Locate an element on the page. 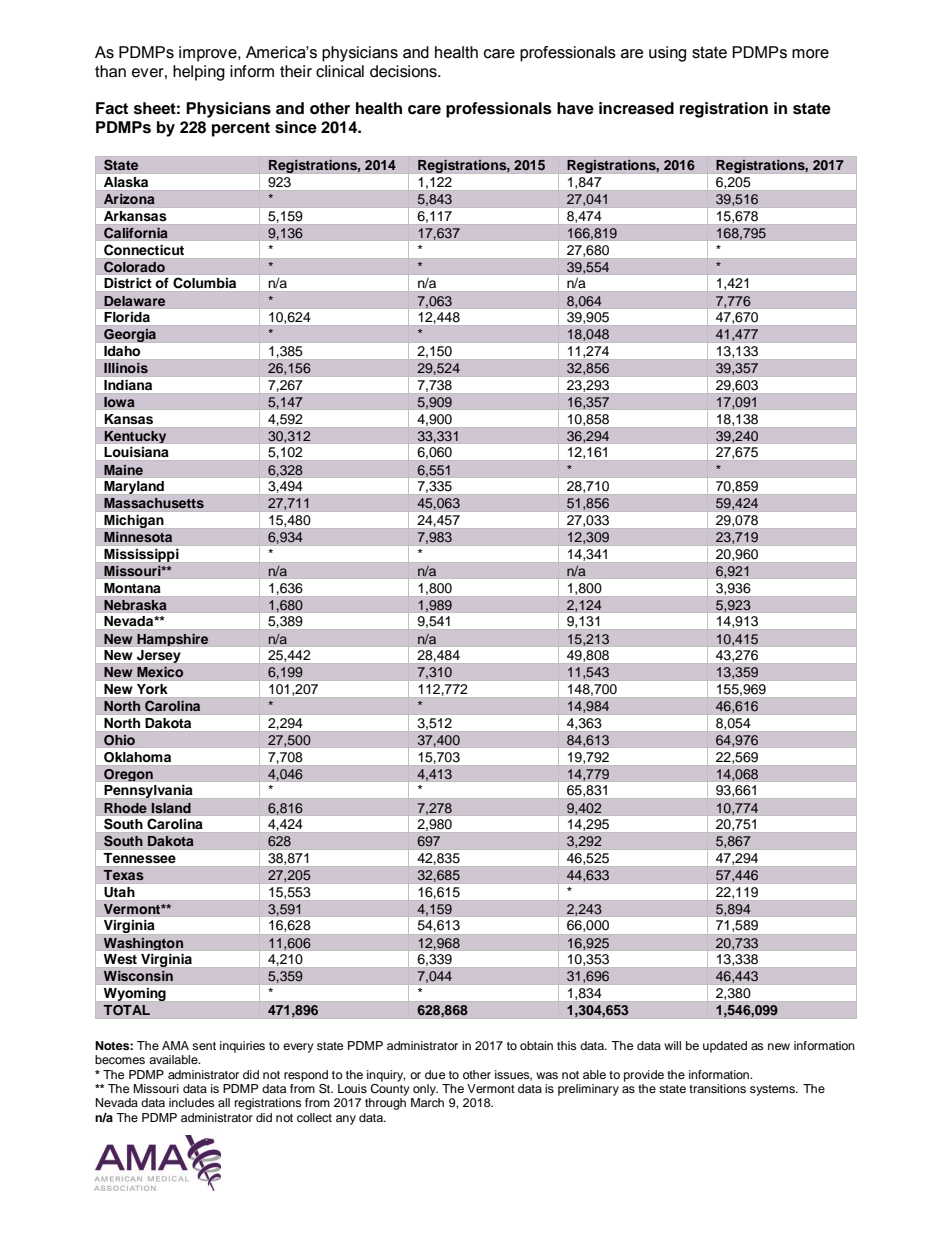 The width and height of the page is (952, 1233). obtain is located at coordinates (536, 1045).
